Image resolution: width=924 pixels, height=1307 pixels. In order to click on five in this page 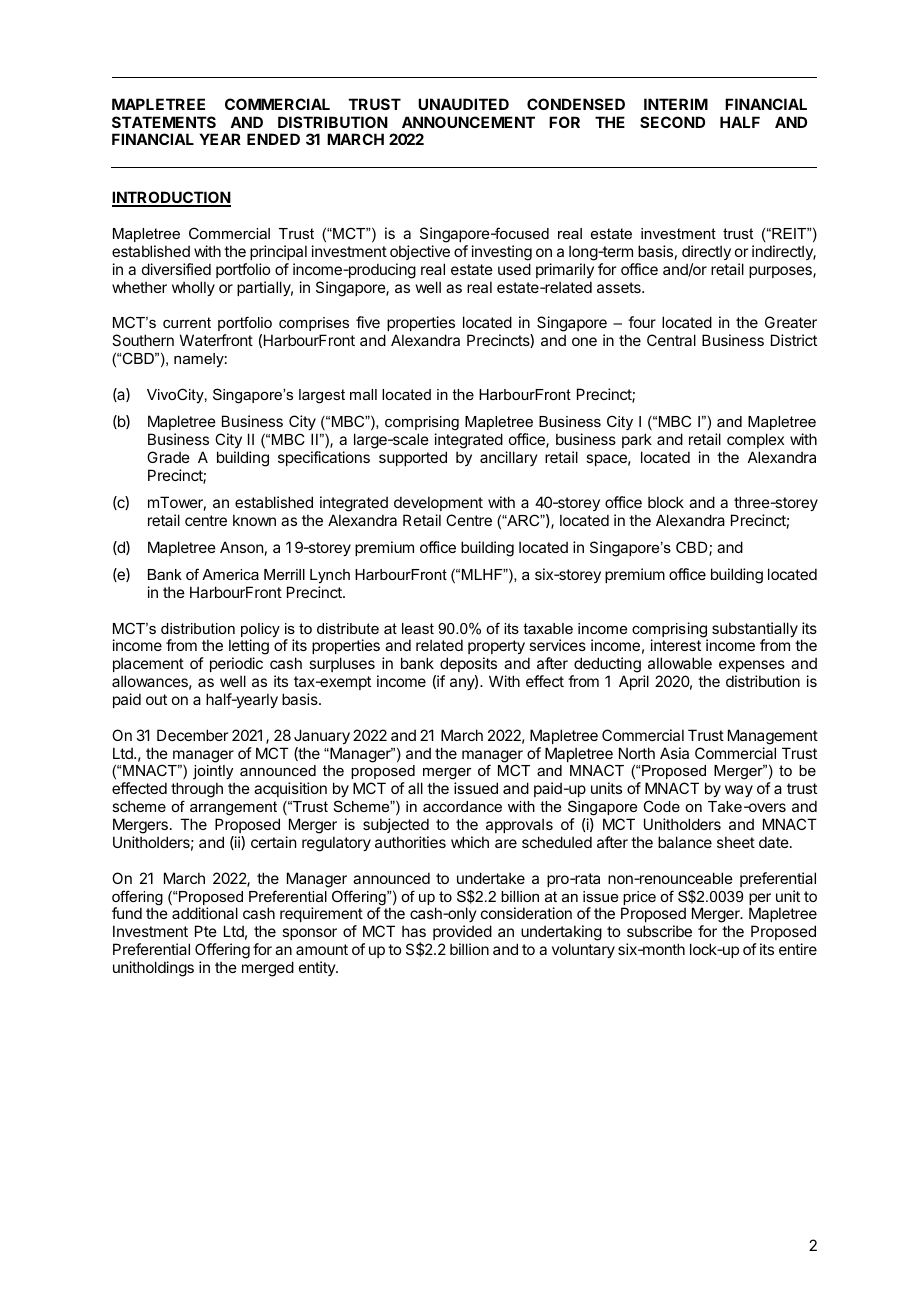, I will do `click(368, 322)`.
